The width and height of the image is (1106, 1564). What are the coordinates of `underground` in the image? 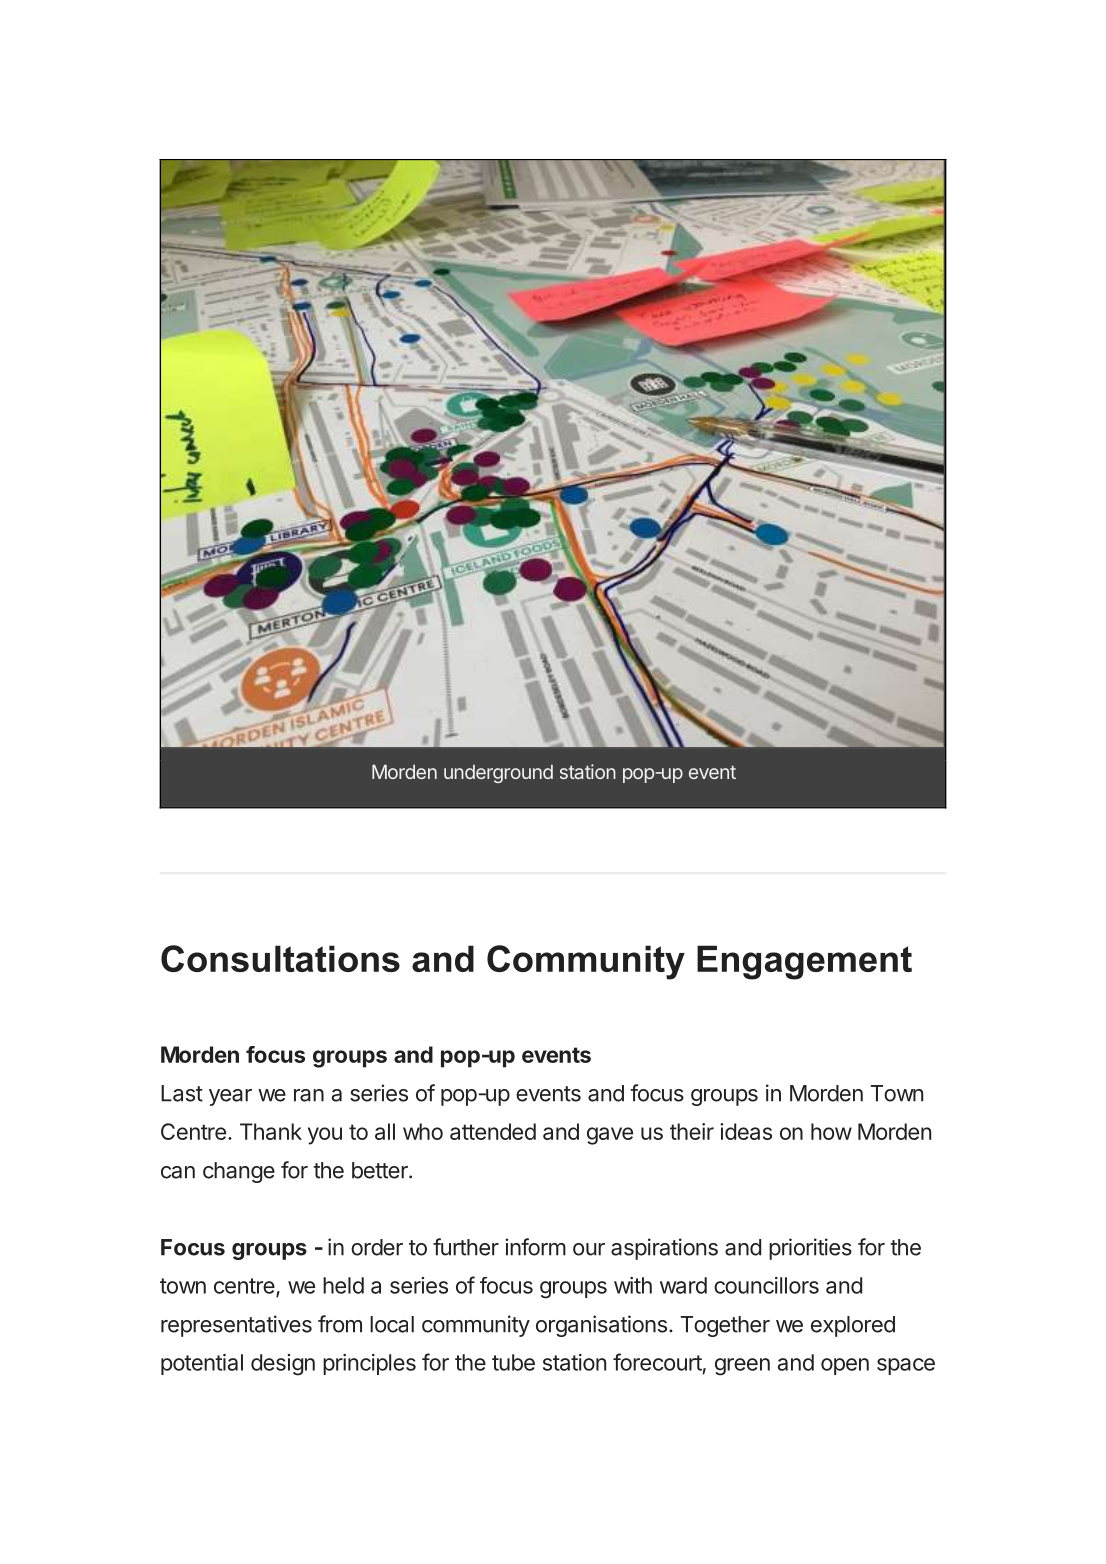 It's located at (498, 774).
